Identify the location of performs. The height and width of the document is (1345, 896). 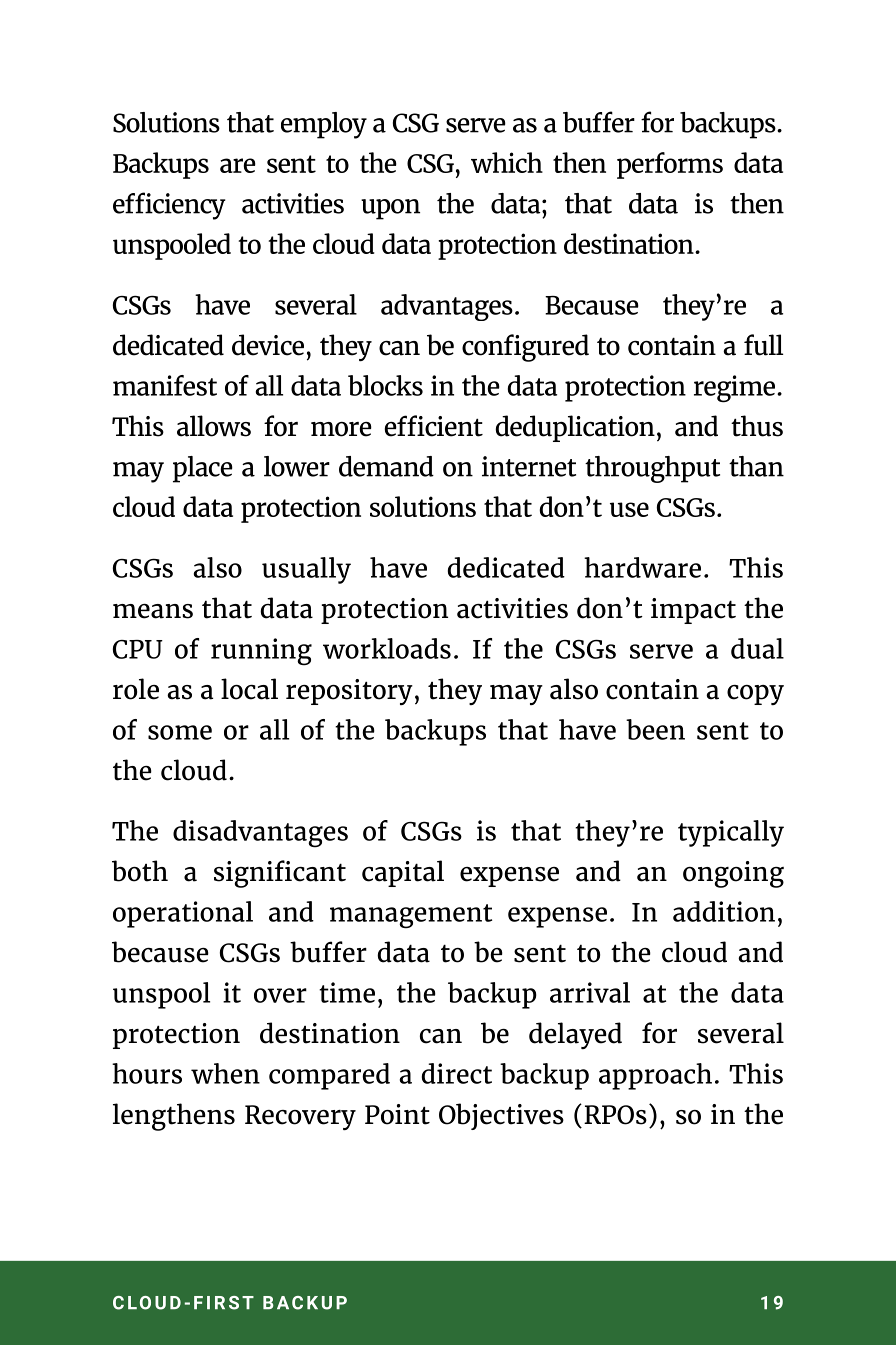
(670, 165).
